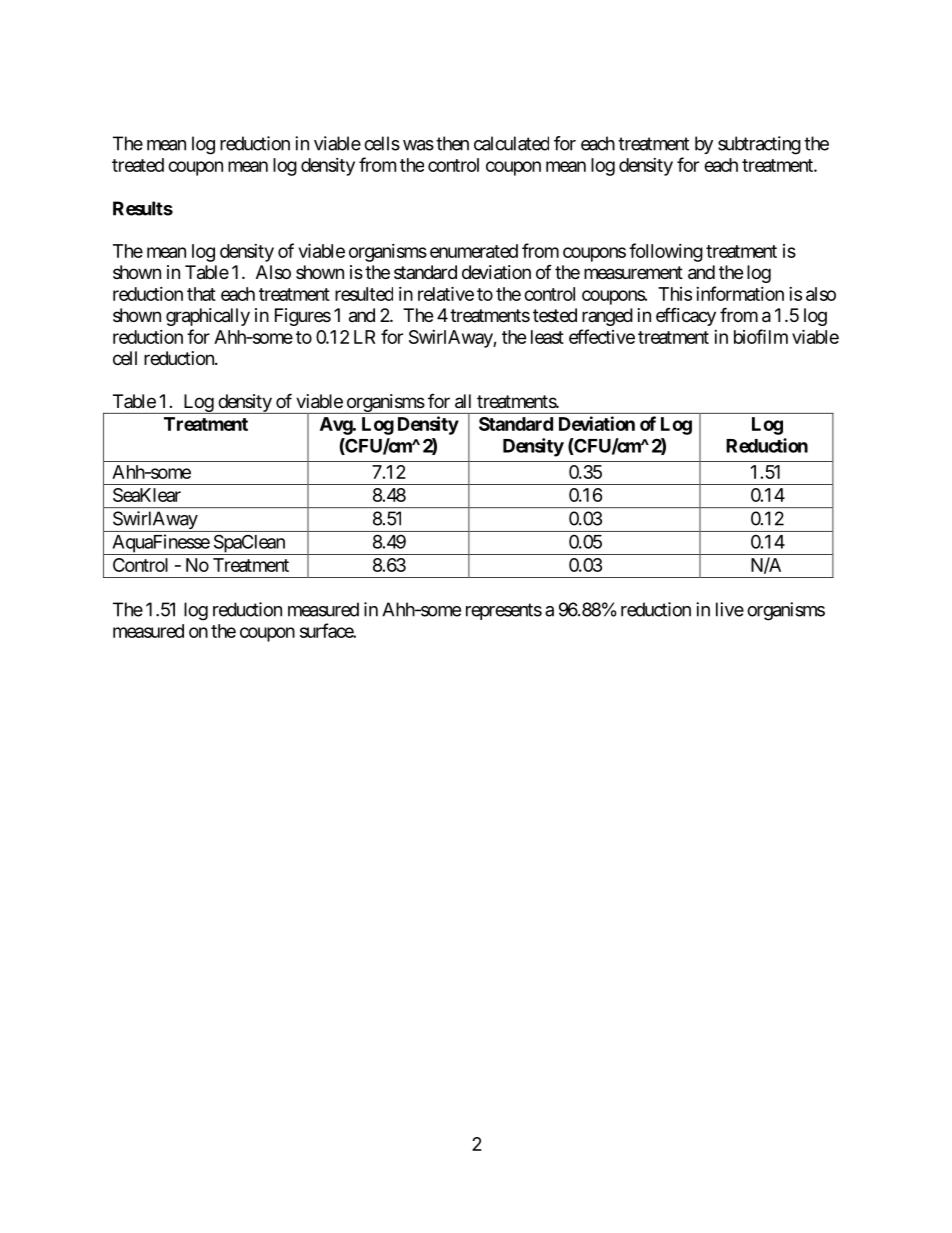  What do you see at coordinates (474, 251) in the screenshot?
I see `enumerated` at bounding box center [474, 251].
